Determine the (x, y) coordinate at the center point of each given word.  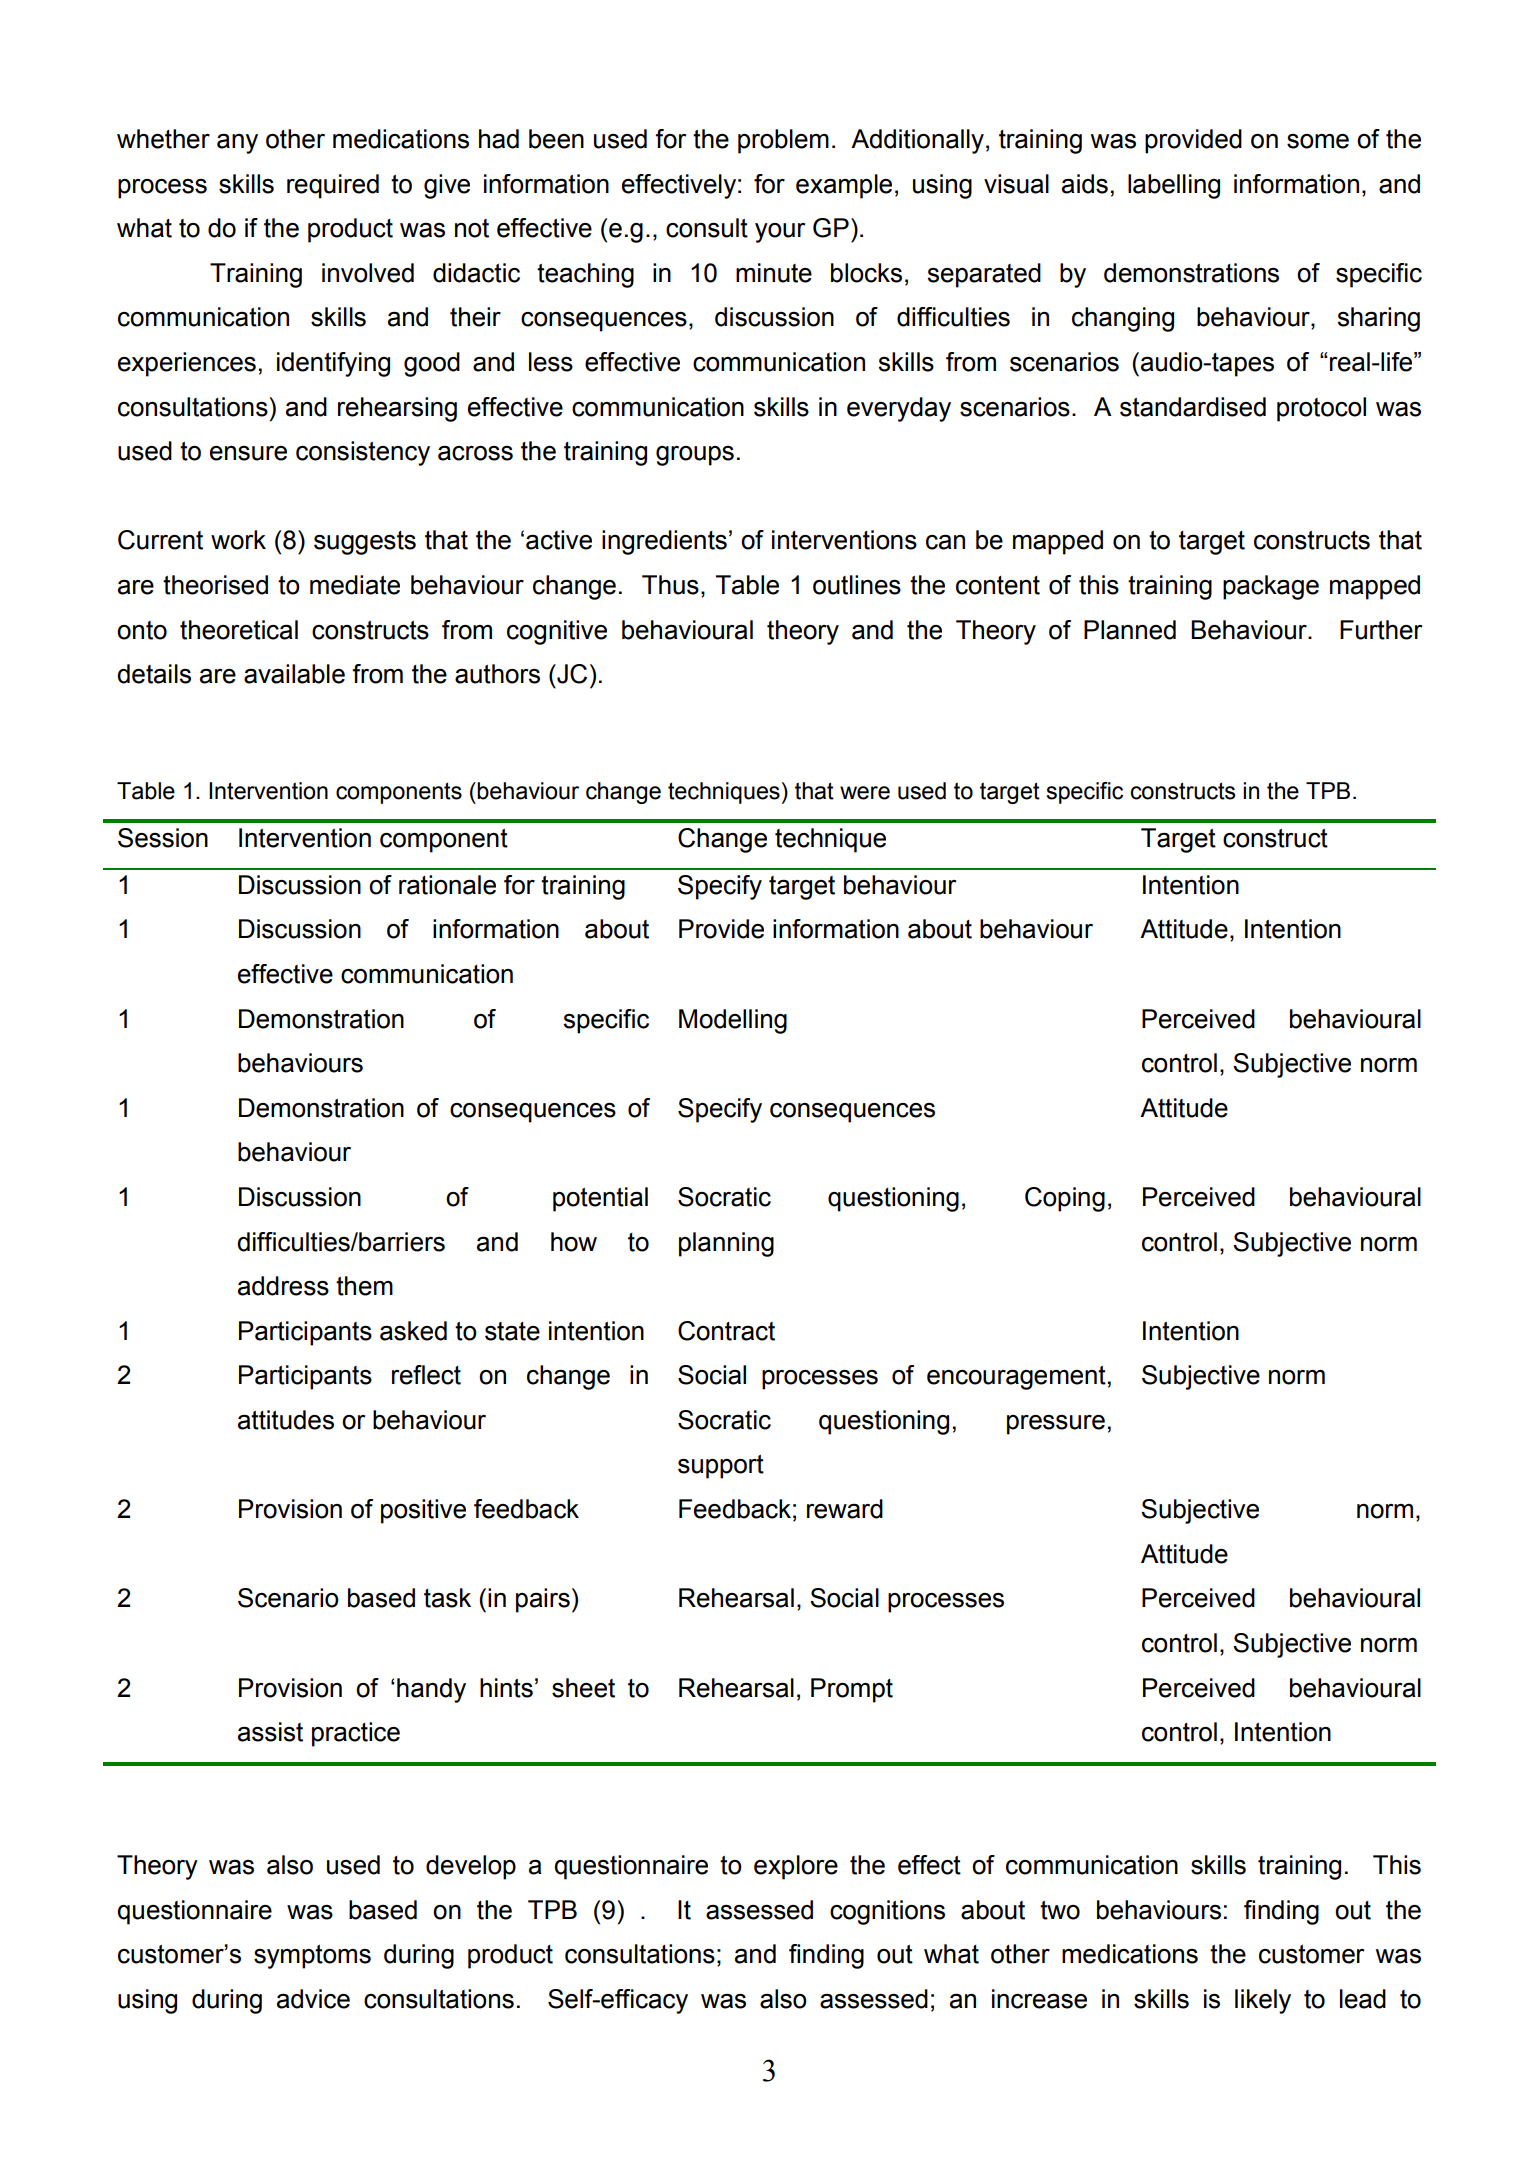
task (447, 1598)
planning (726, 1244)
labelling (1174, 186)
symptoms (312, 1957)
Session (163, 838)
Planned (1130, 630)
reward (845, 1509)
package (1271, 587)
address (283, 1286)
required (333, 186)
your (780, 233)
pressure (1056, 1425)
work (238, 540)
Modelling (733, 1021)
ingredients (664, 542)
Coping (1065, 1199)
